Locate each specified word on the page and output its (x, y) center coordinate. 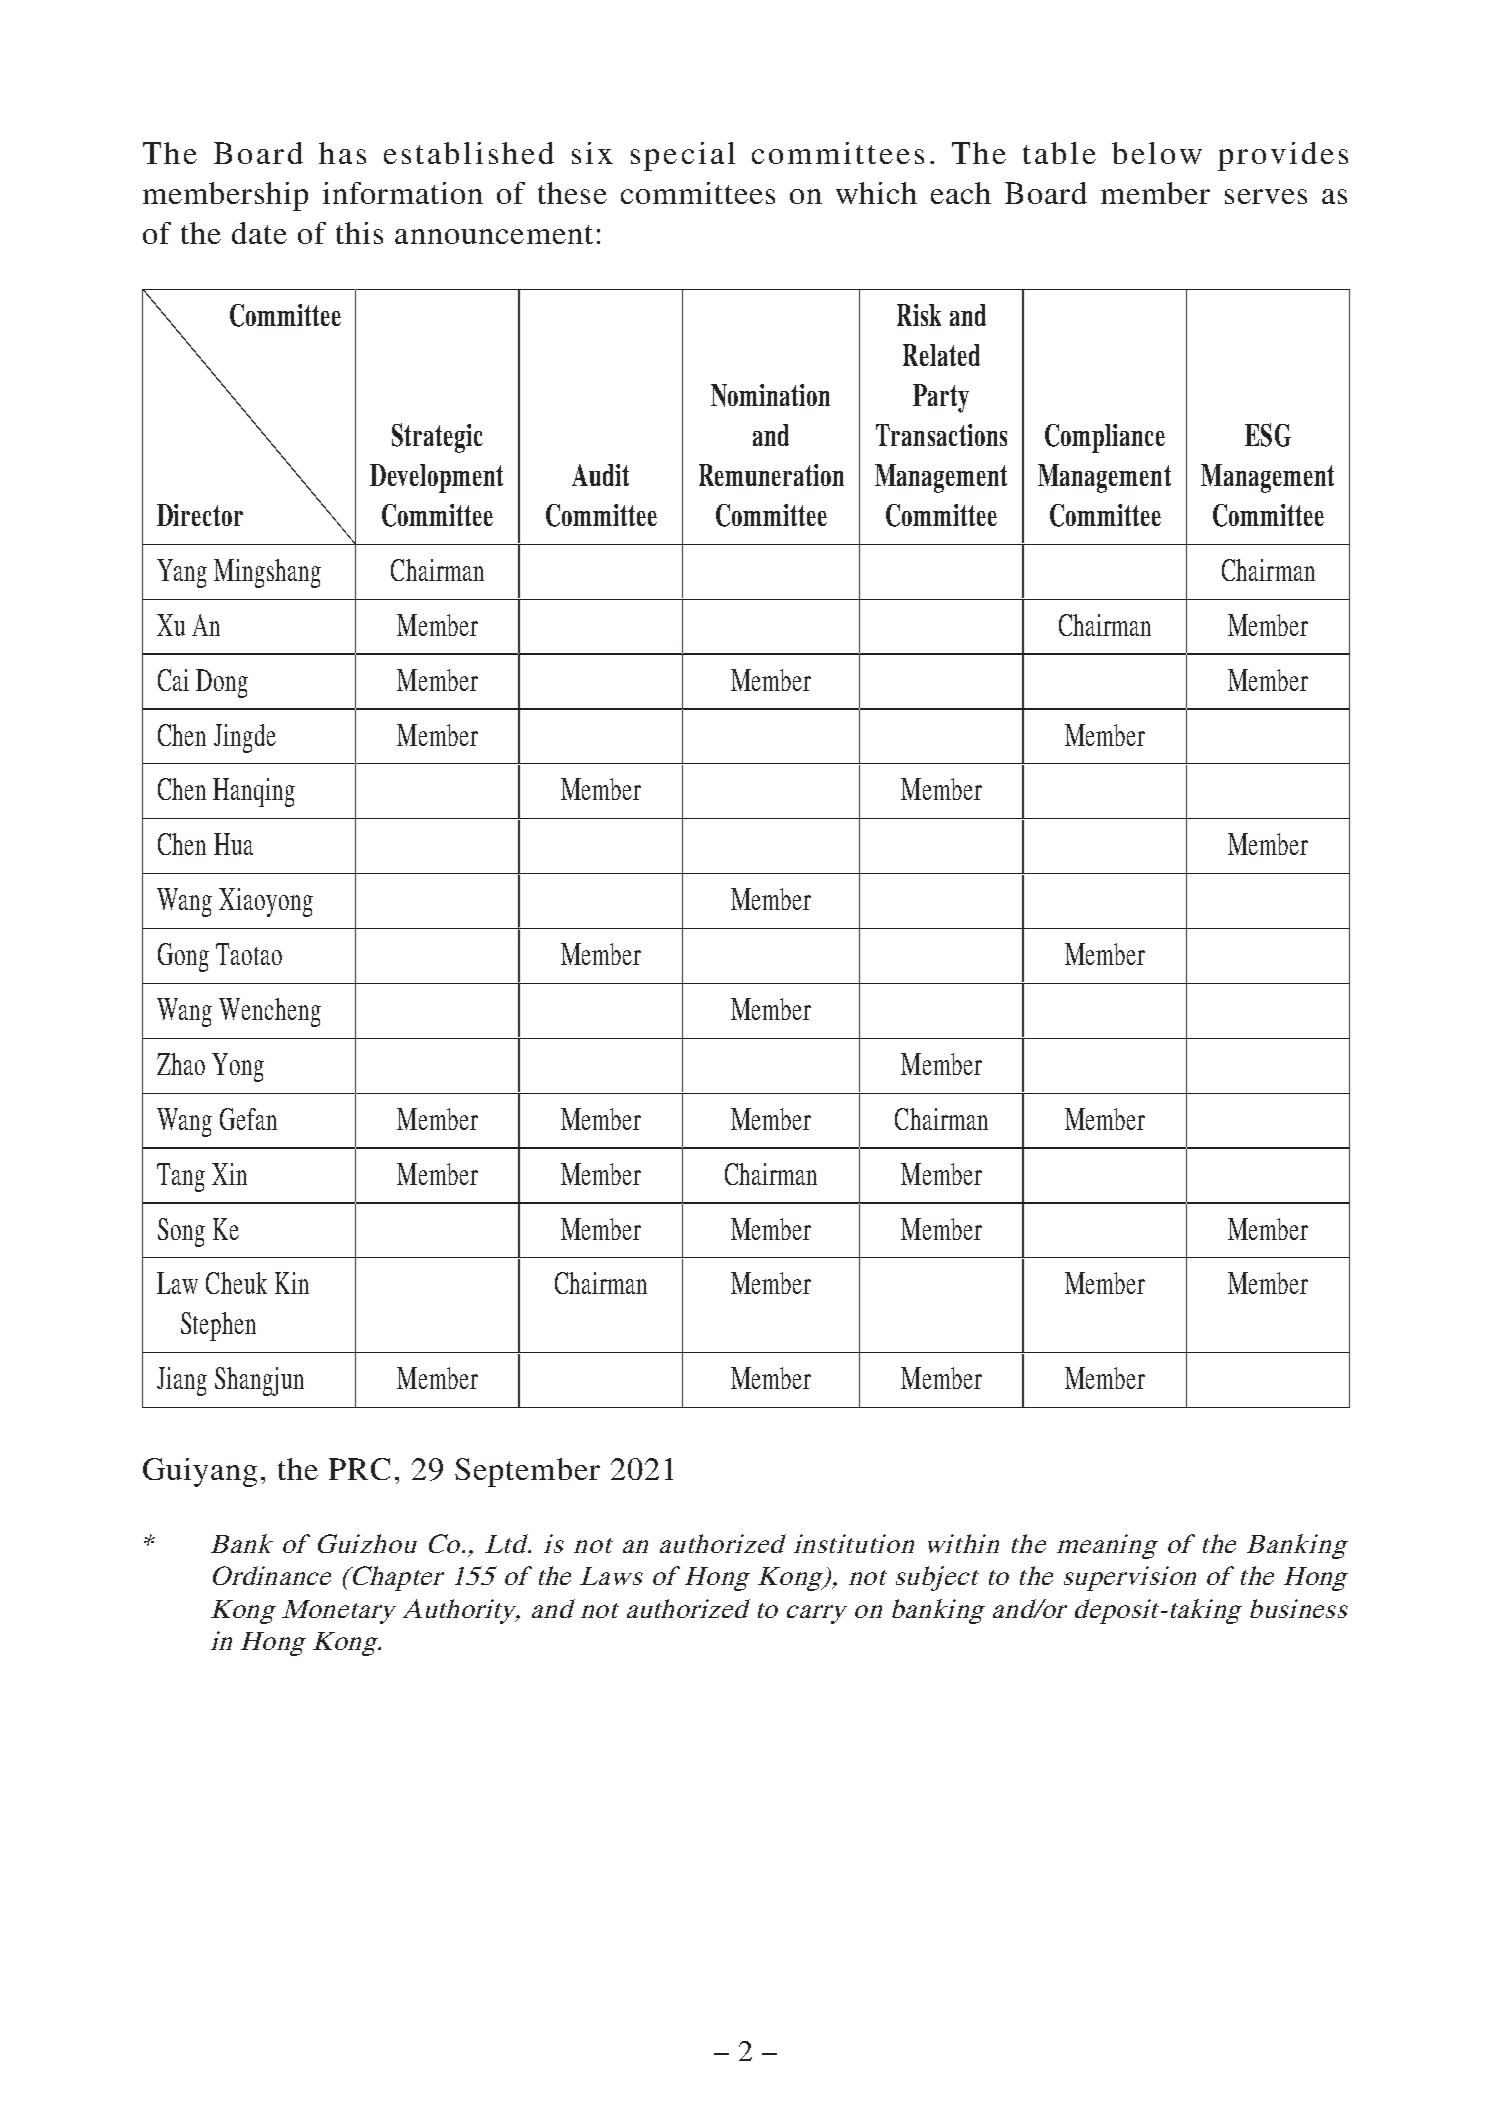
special (683, 156)
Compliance (1105, 438)
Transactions (941, 435)
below (1157, 153)
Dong (222, 683)
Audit (600, 475)
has (342, 153)
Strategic (437, 438)
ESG (1268, 435)
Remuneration (771, 475)
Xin (229, 1174)
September (527, 1472)
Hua (233, 844)
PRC (359, 1469)
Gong (183, 957)
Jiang (182, 1381)
